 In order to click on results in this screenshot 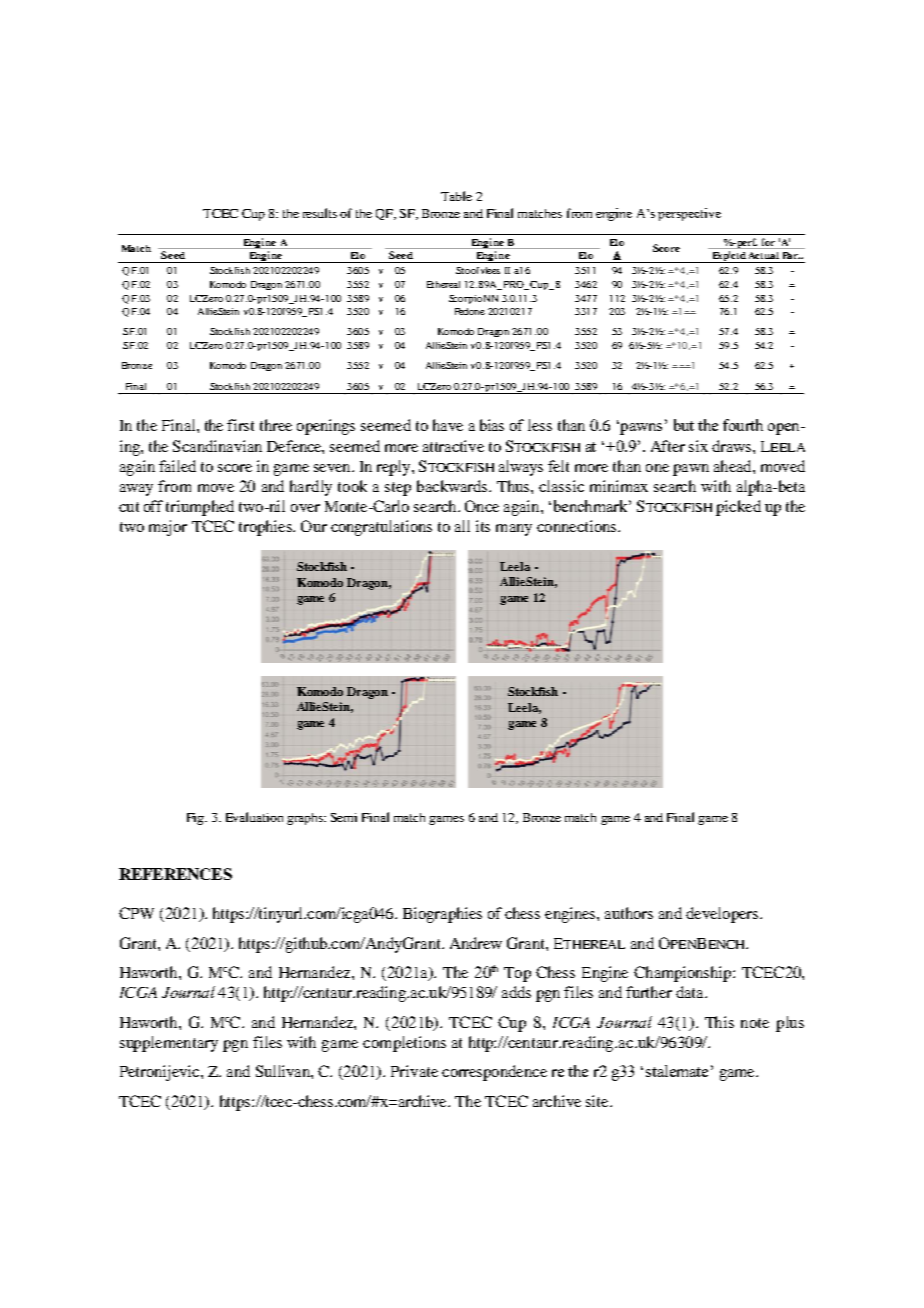, I will do `click(320, 213)`.
